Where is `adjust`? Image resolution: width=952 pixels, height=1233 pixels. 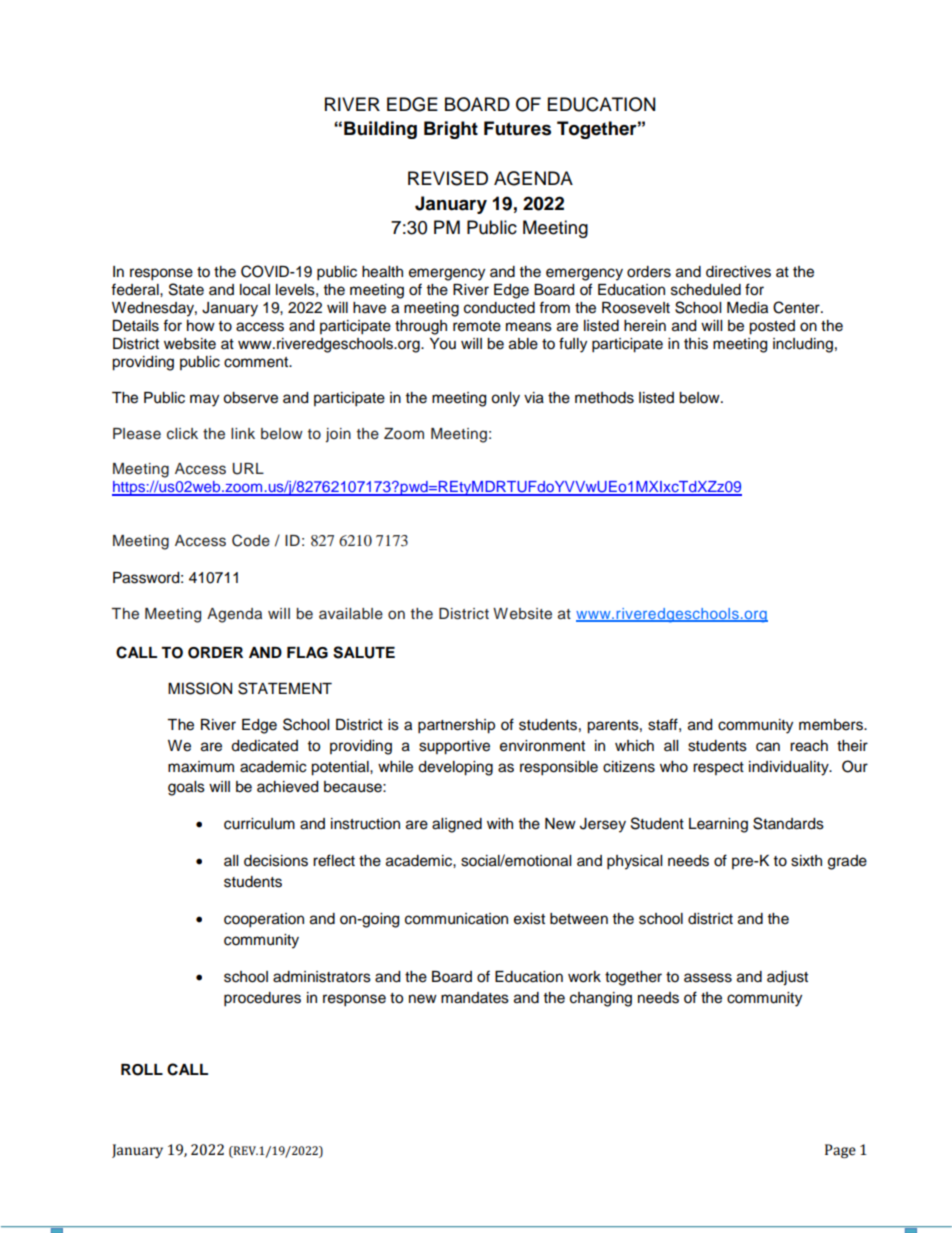 adjust is located at coordinates (787, 978).
